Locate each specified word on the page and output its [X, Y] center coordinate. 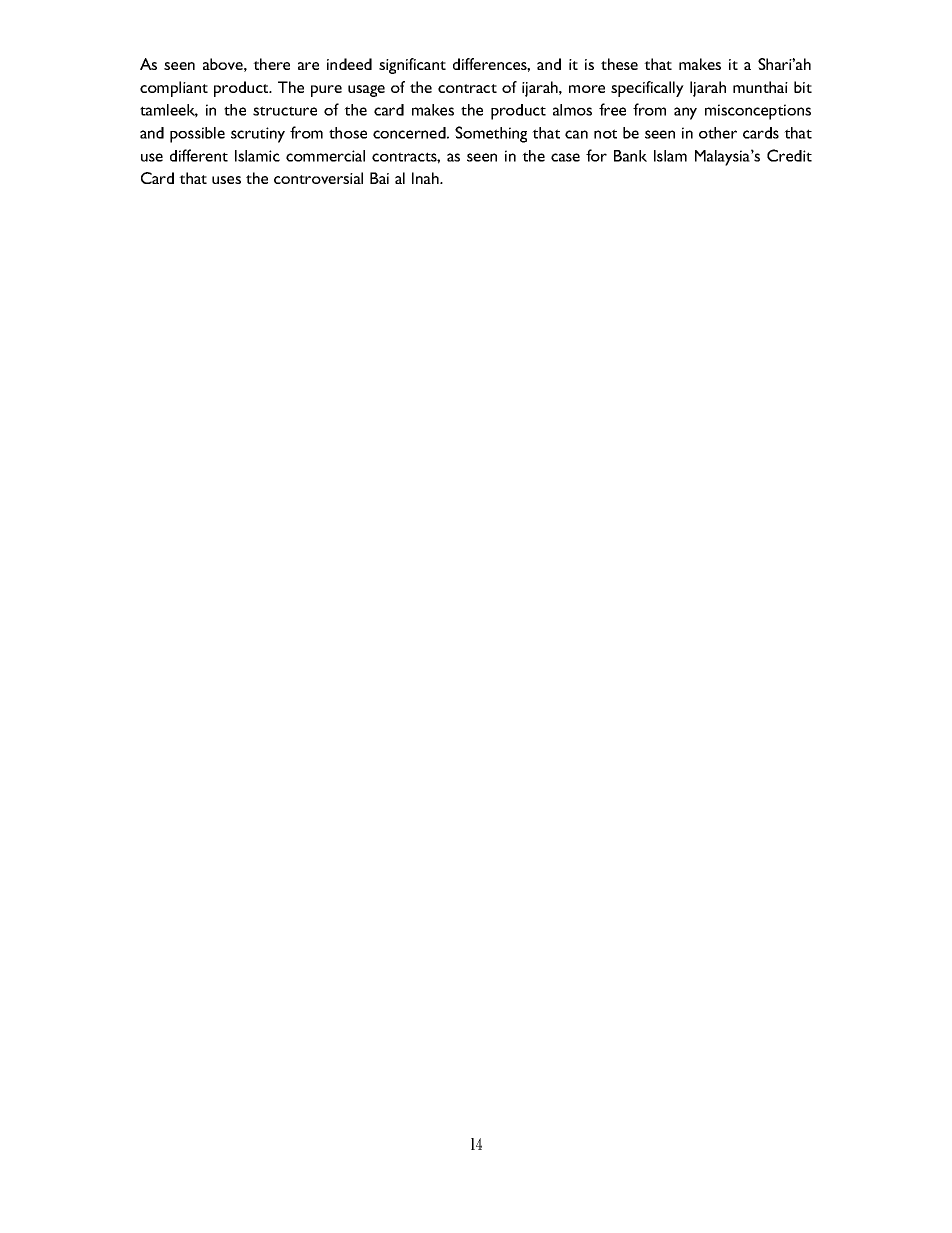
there [271, 64]
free [612, 109]
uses [226, 180]
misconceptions [758, 112]
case [565, 157]
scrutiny [258, 135]
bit [803, 87]
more [587, 89]
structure [285, 111]
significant [412, 66]
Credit [789, 155]
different [199, 155]
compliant [174, 89]
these [619, 64]
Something [491, 134]
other [718, 133]
